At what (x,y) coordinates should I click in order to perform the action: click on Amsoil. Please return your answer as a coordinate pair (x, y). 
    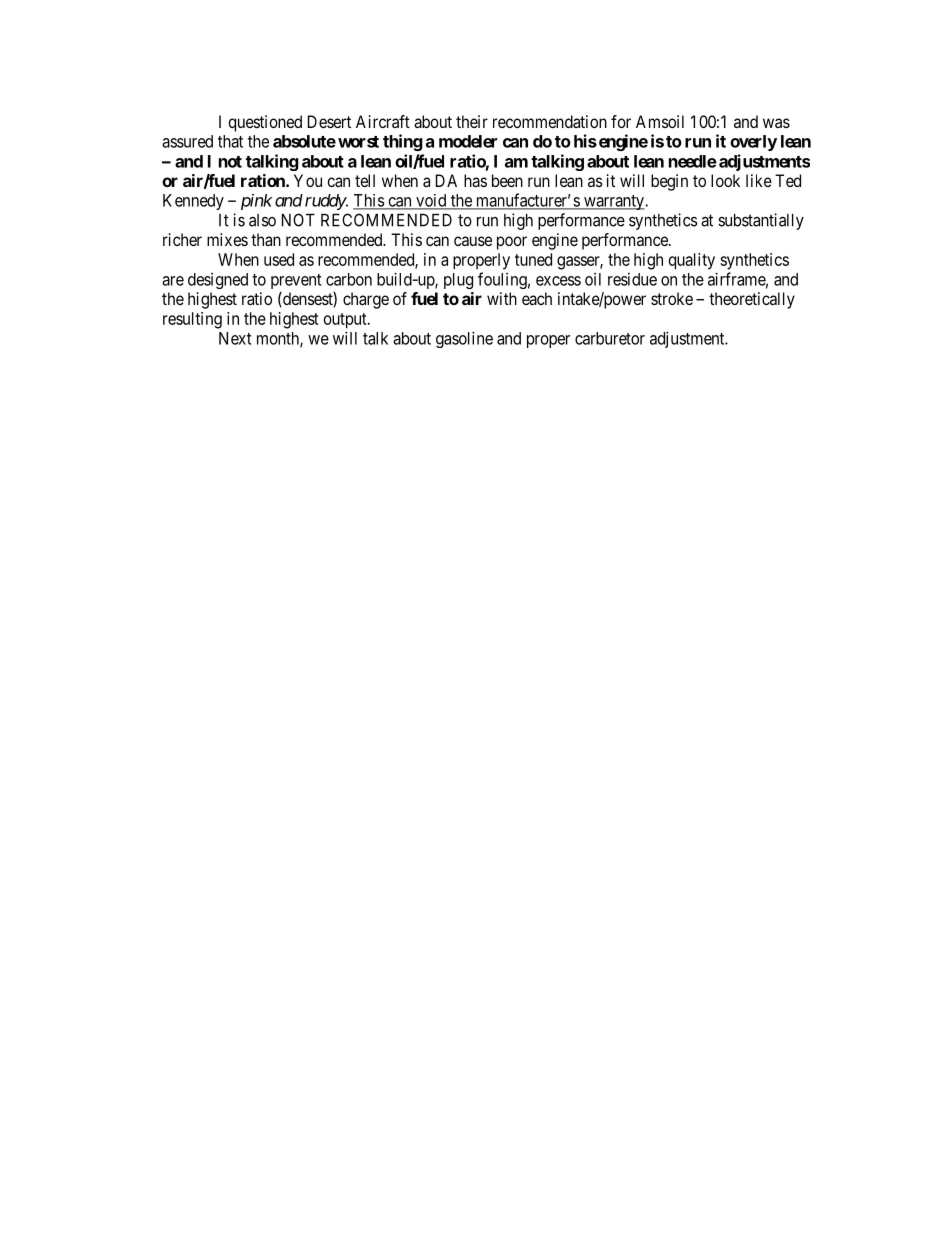
    Looking at the image, I should click on (660, 121).
